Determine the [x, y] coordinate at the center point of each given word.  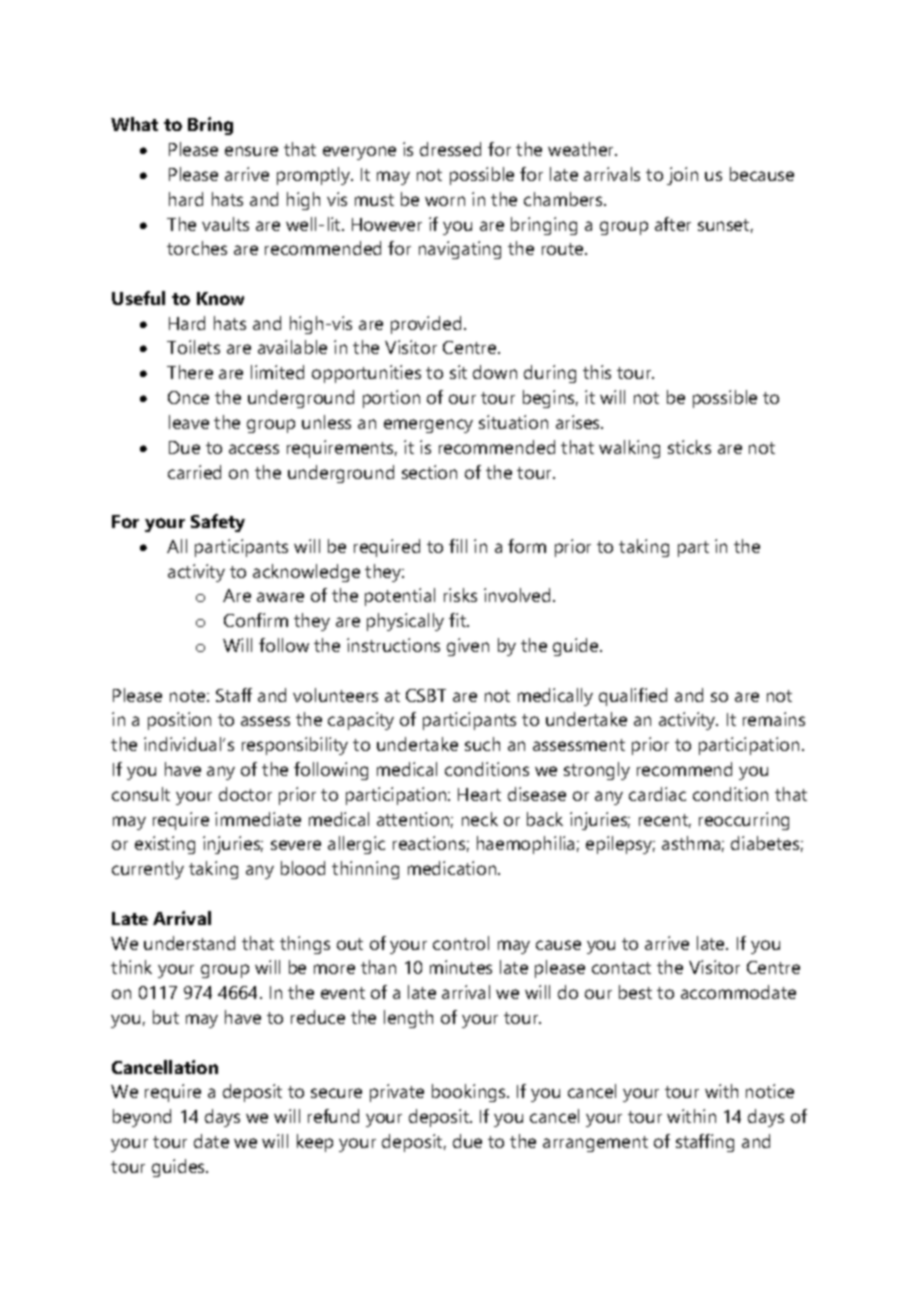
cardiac [657, 794]
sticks [689, 447]
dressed [450, 149]
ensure [251, 151]
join [682, 176]
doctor [245, 794]
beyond [142, 1118]
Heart [479, 794]
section [429, 472]
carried [194, 472]
